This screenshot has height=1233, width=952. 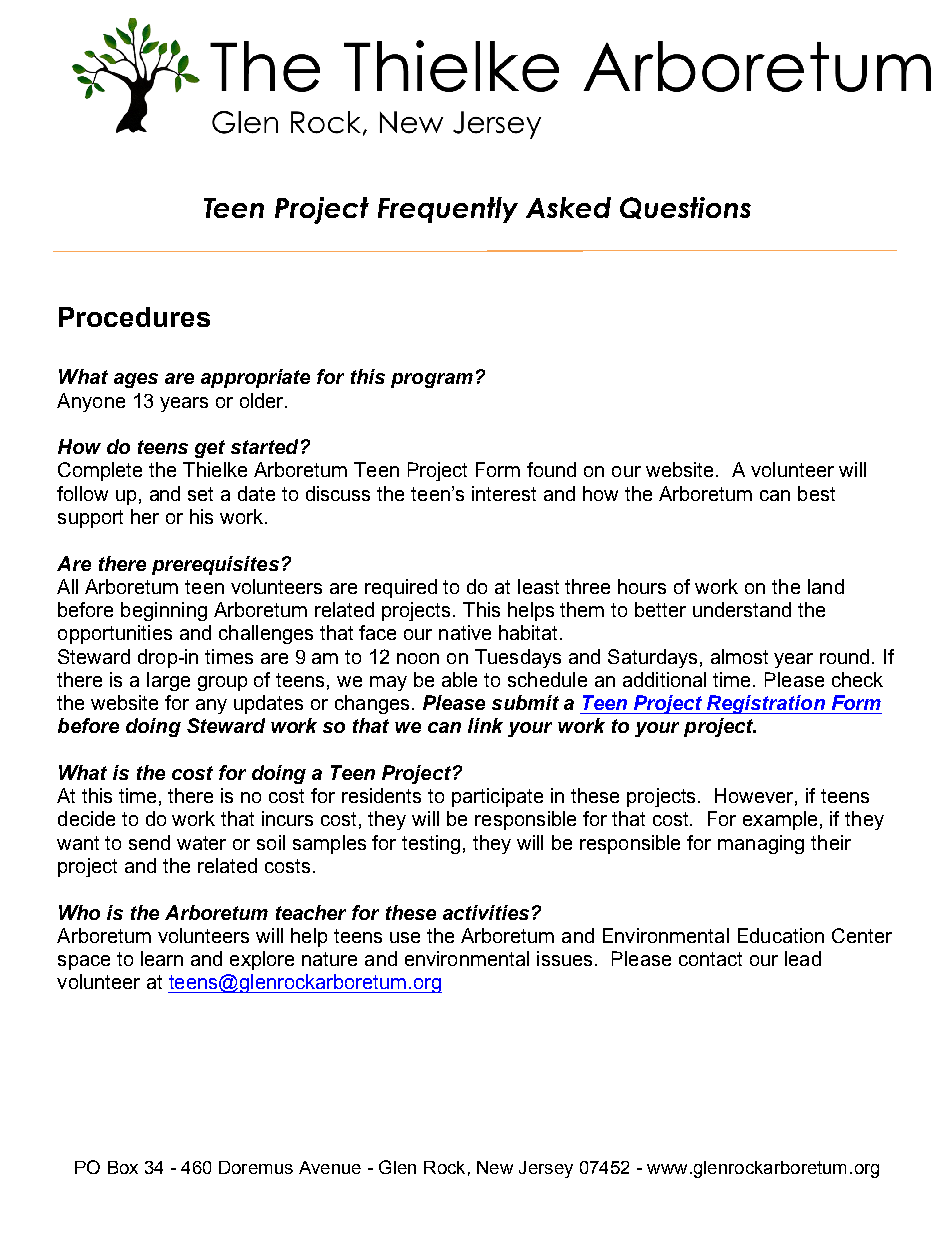 I want to click on get, so click(x=210, y=449).
